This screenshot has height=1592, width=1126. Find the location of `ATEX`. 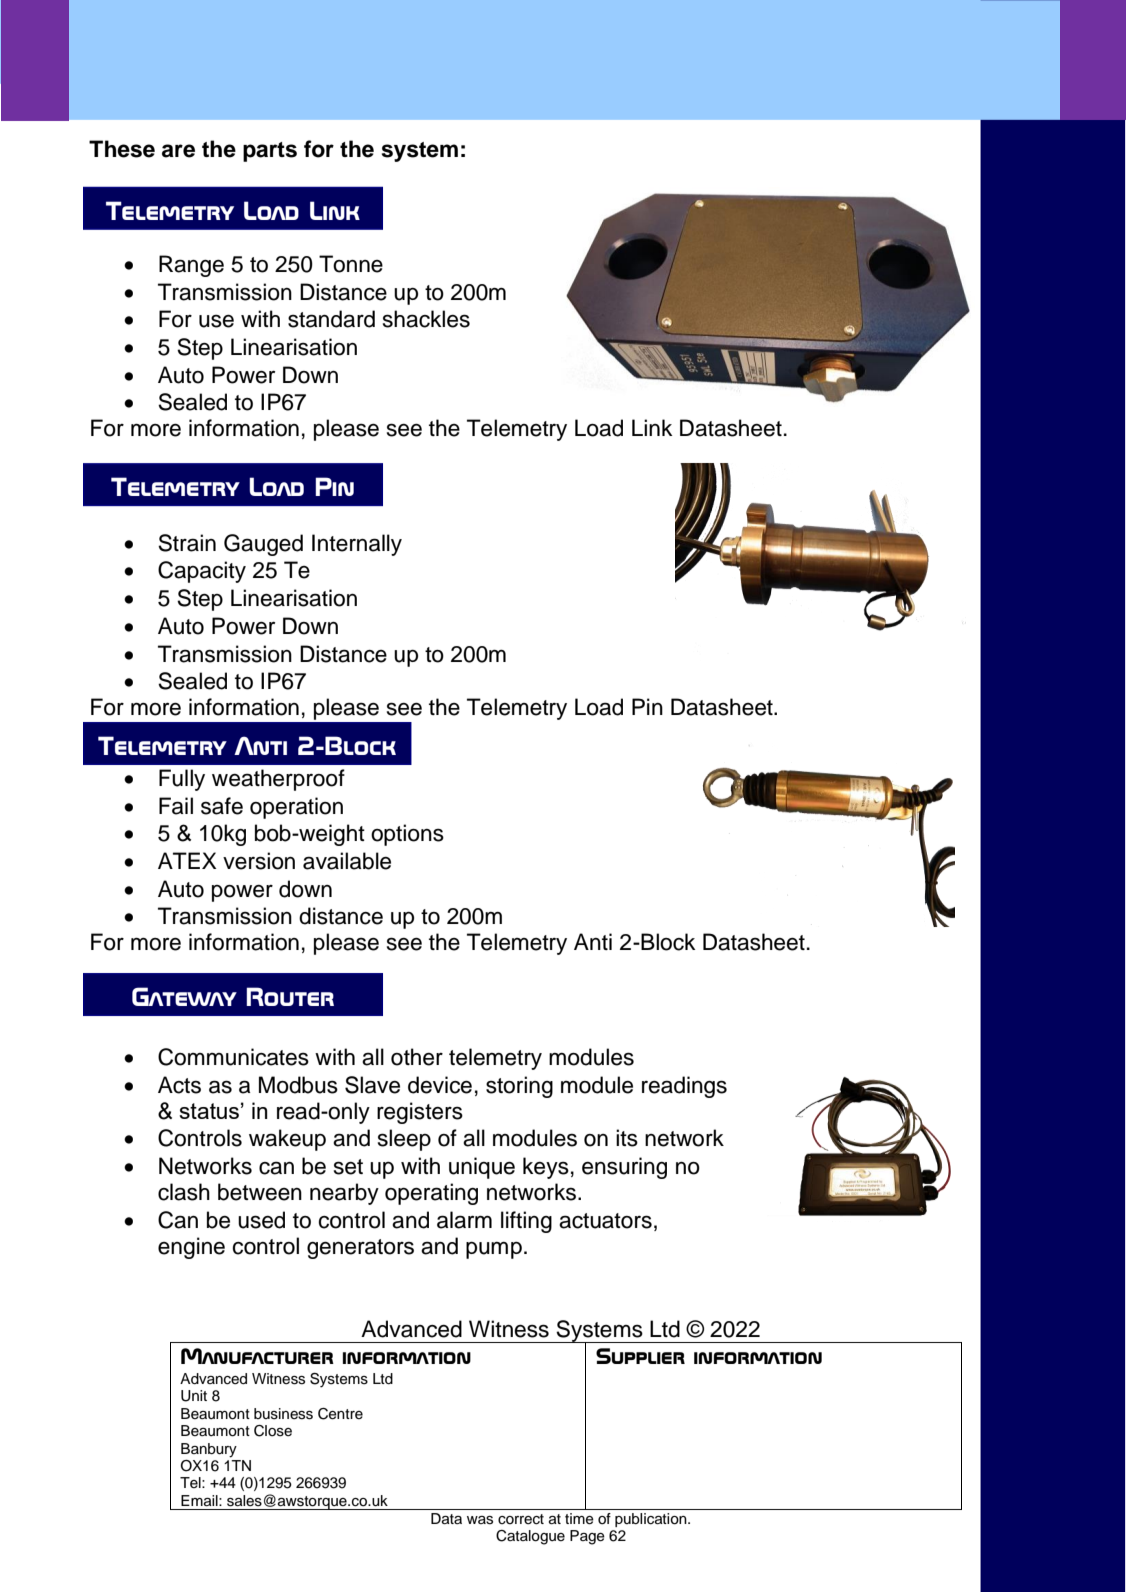

ATEX is located at coordinates (187, 860).
